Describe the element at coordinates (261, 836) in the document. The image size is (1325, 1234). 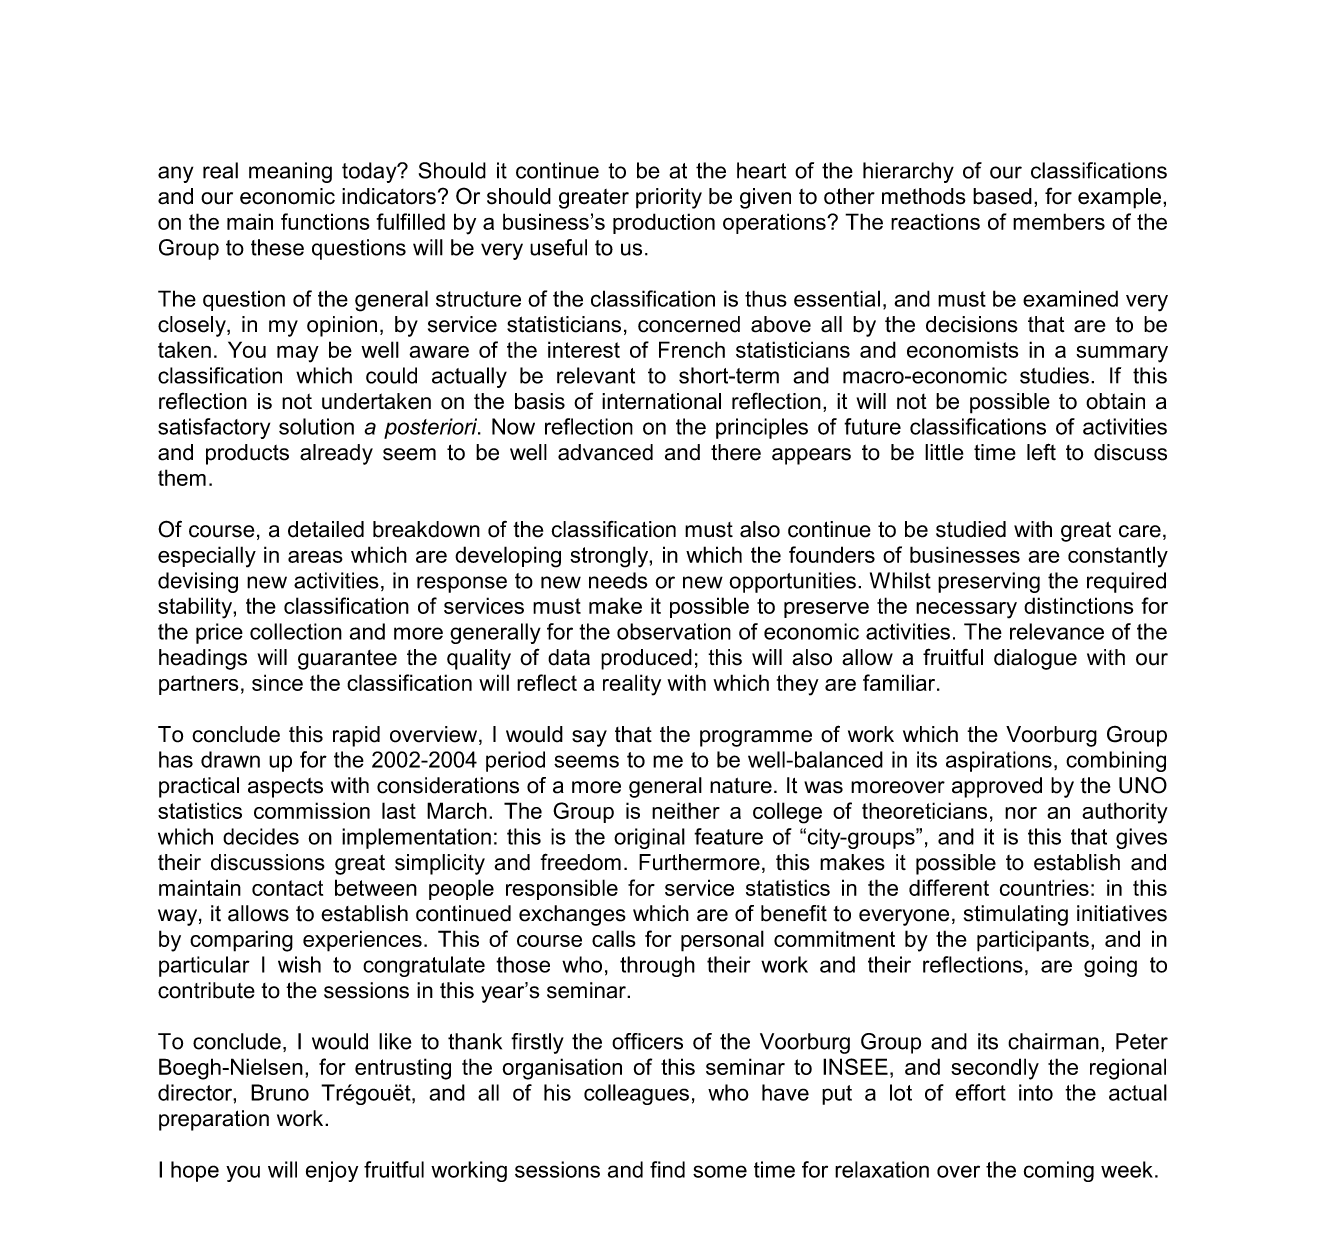
I see `decides` at that location.
